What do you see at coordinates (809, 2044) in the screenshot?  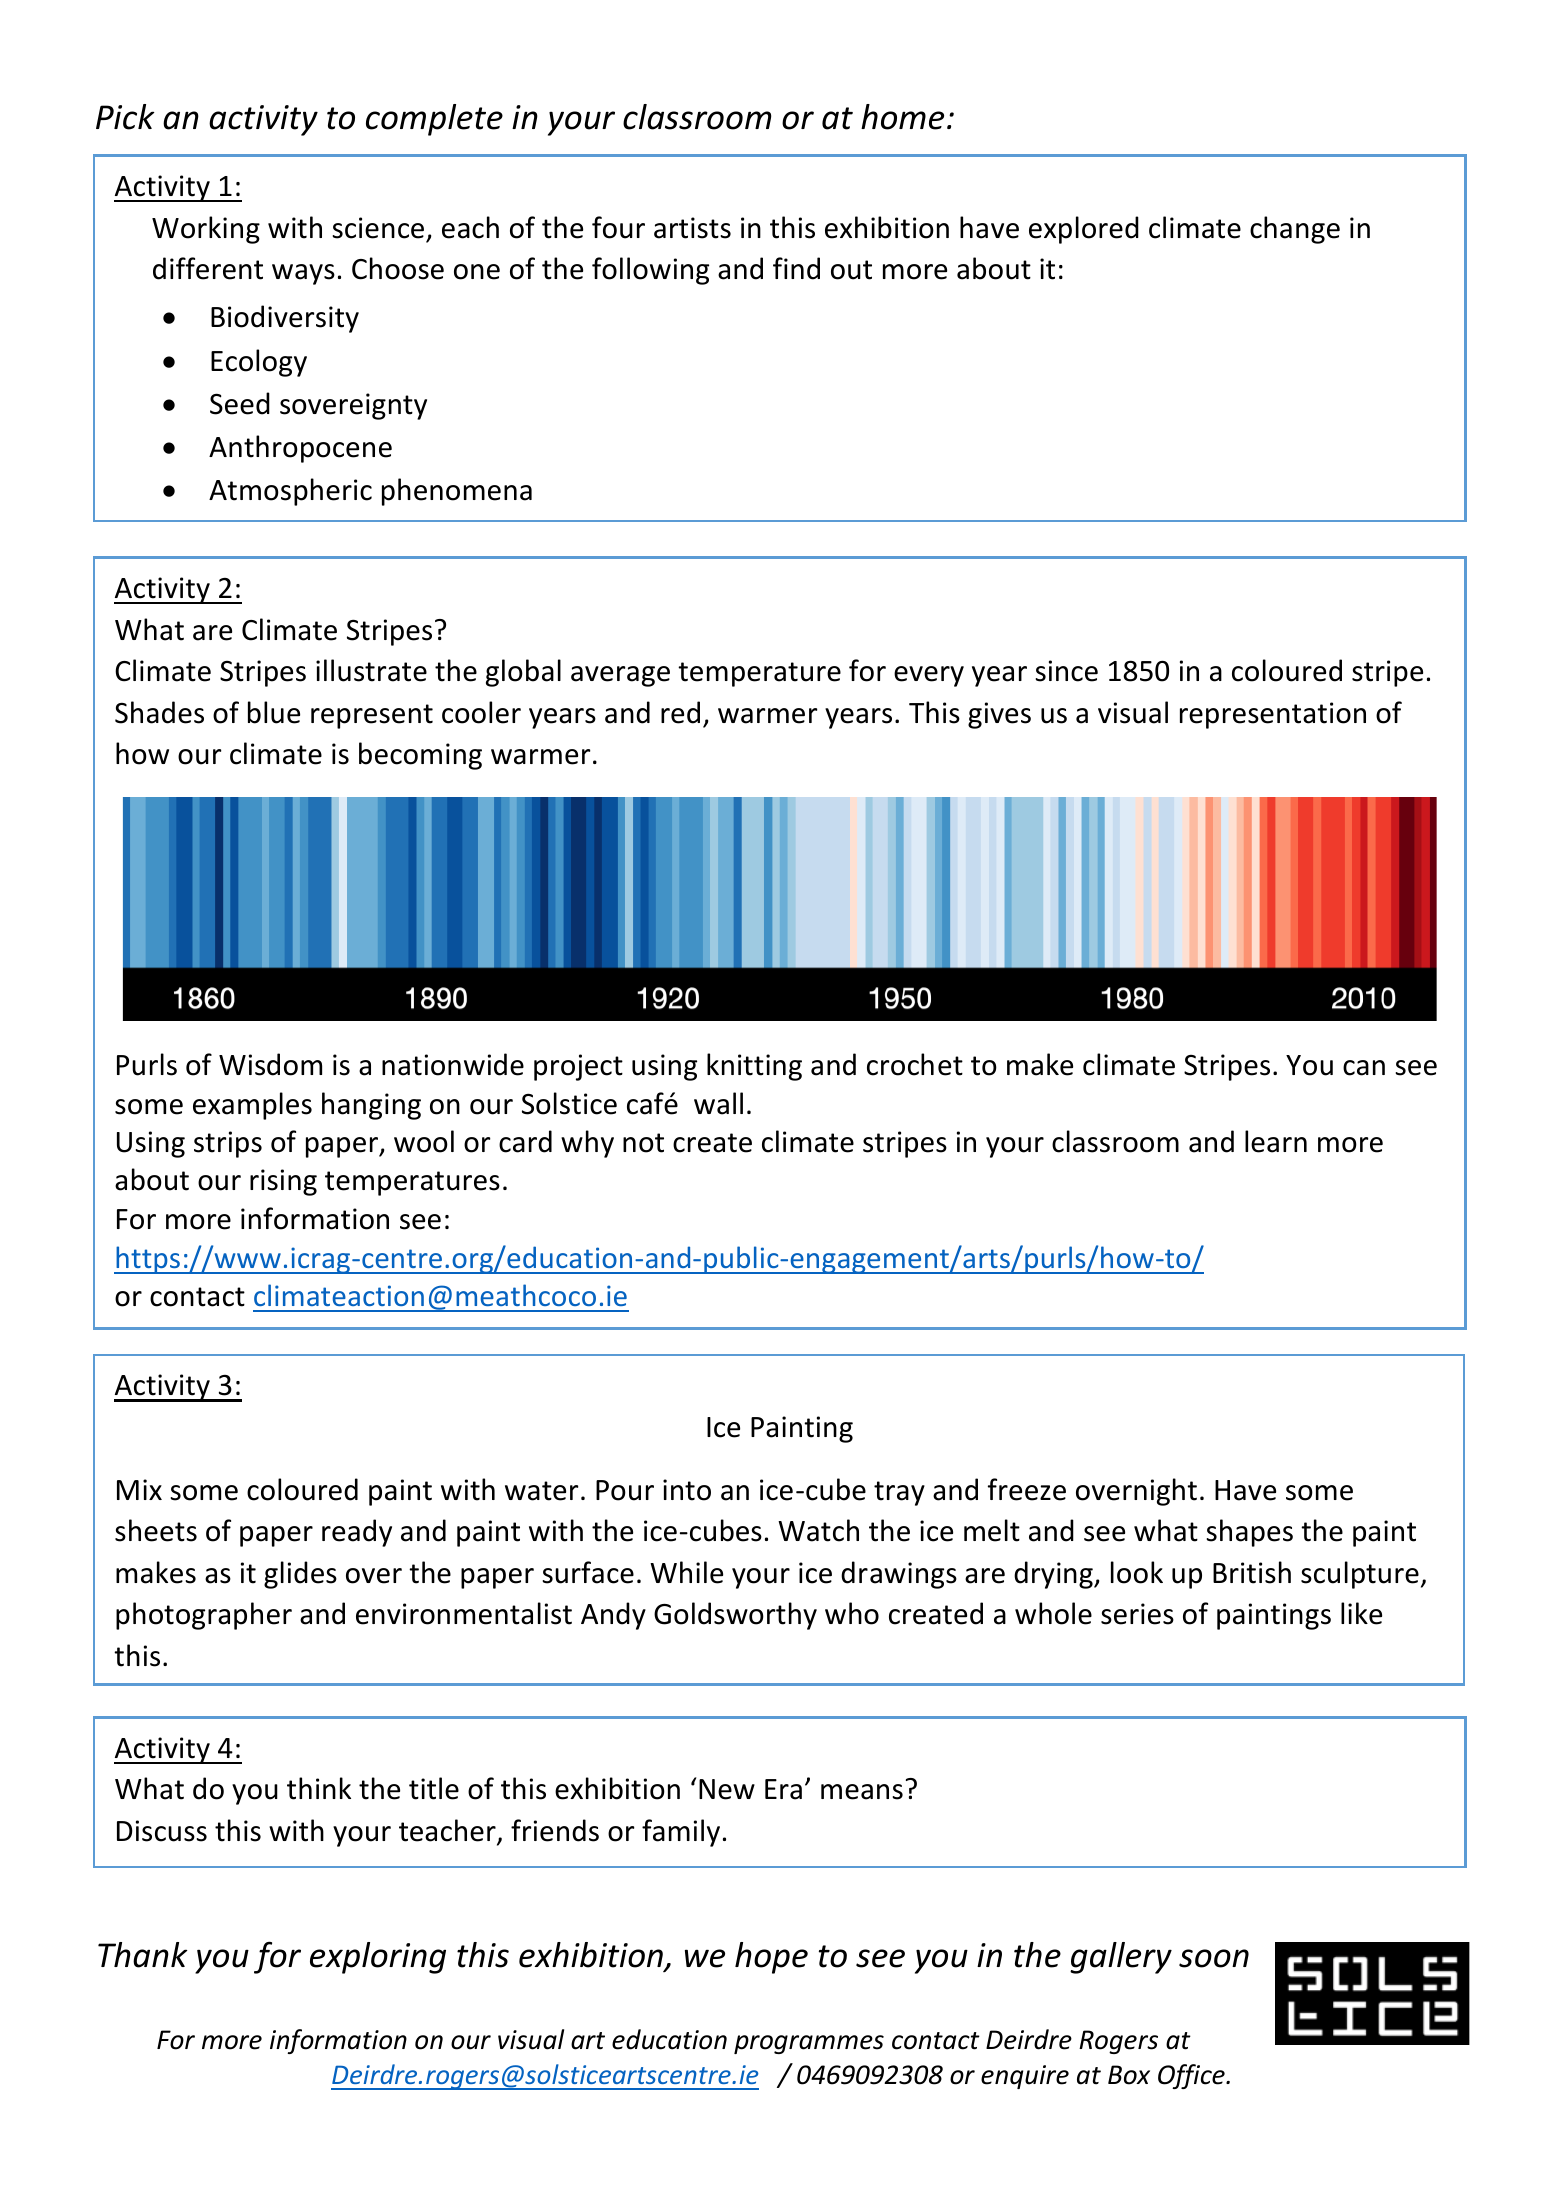 I see `programmes` at bounding box center [809, 2044].
